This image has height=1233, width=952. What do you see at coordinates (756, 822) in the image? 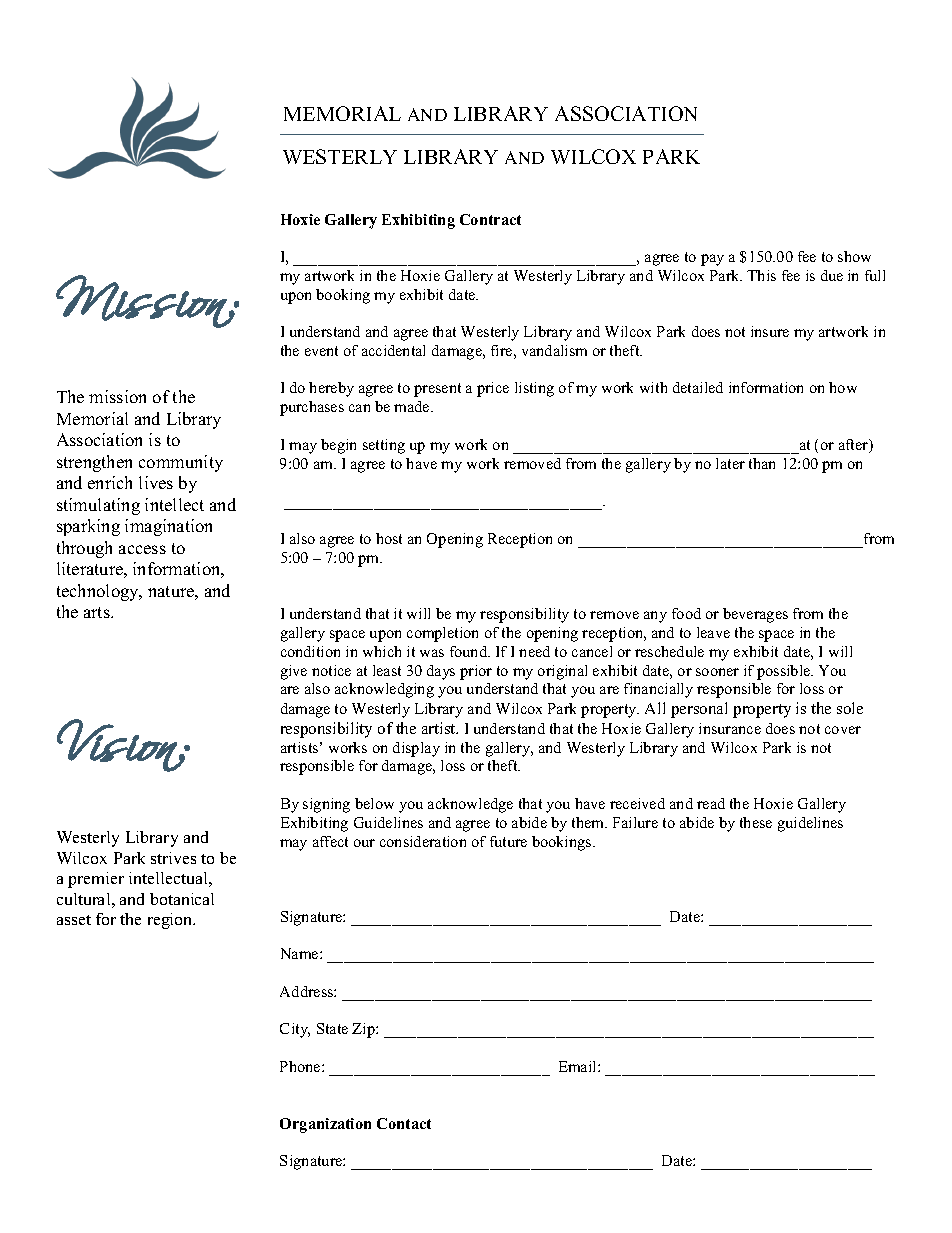
I see `these` at bounding box center [756, 822].
